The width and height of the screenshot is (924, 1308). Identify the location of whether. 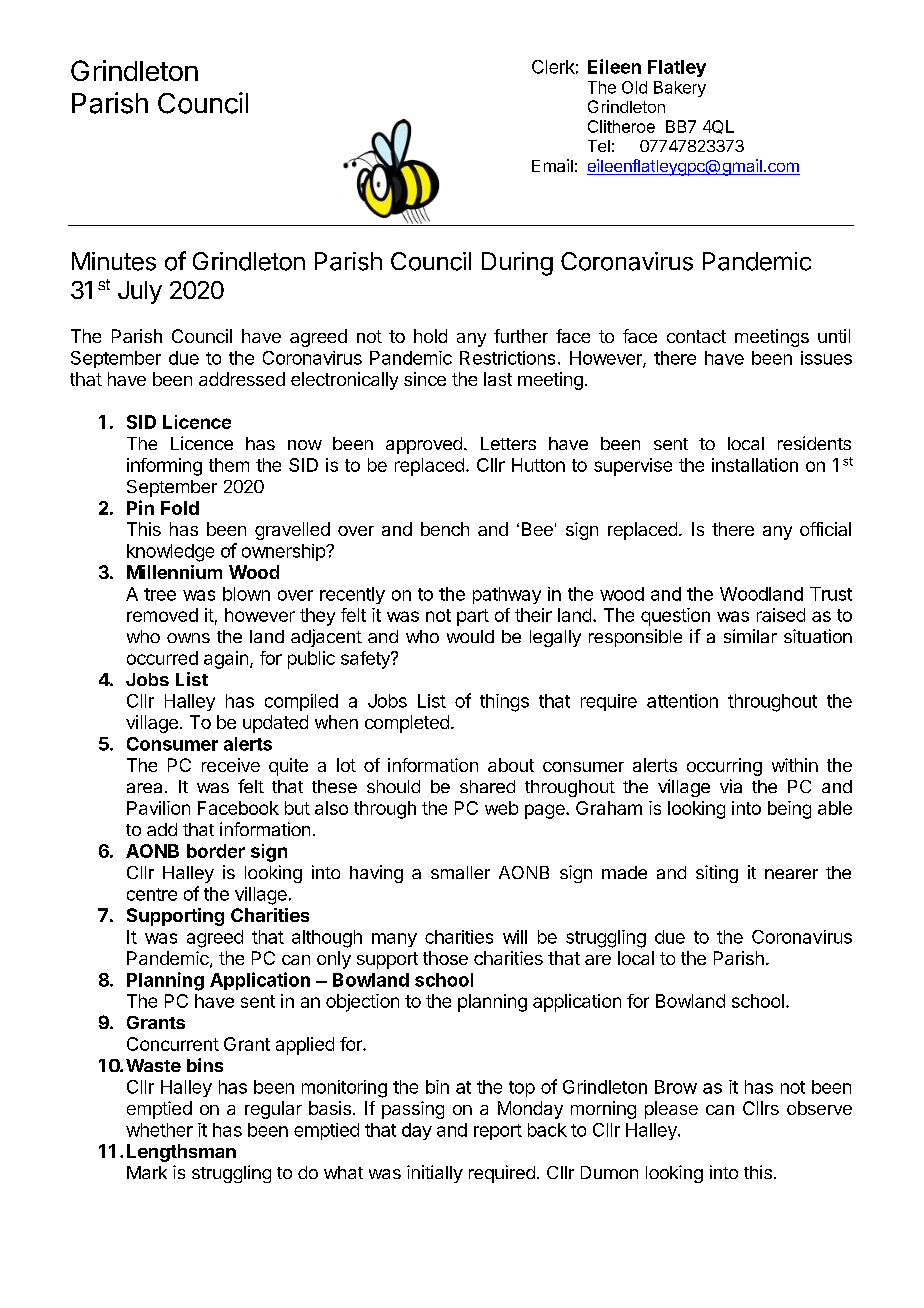
(159, 1130).
